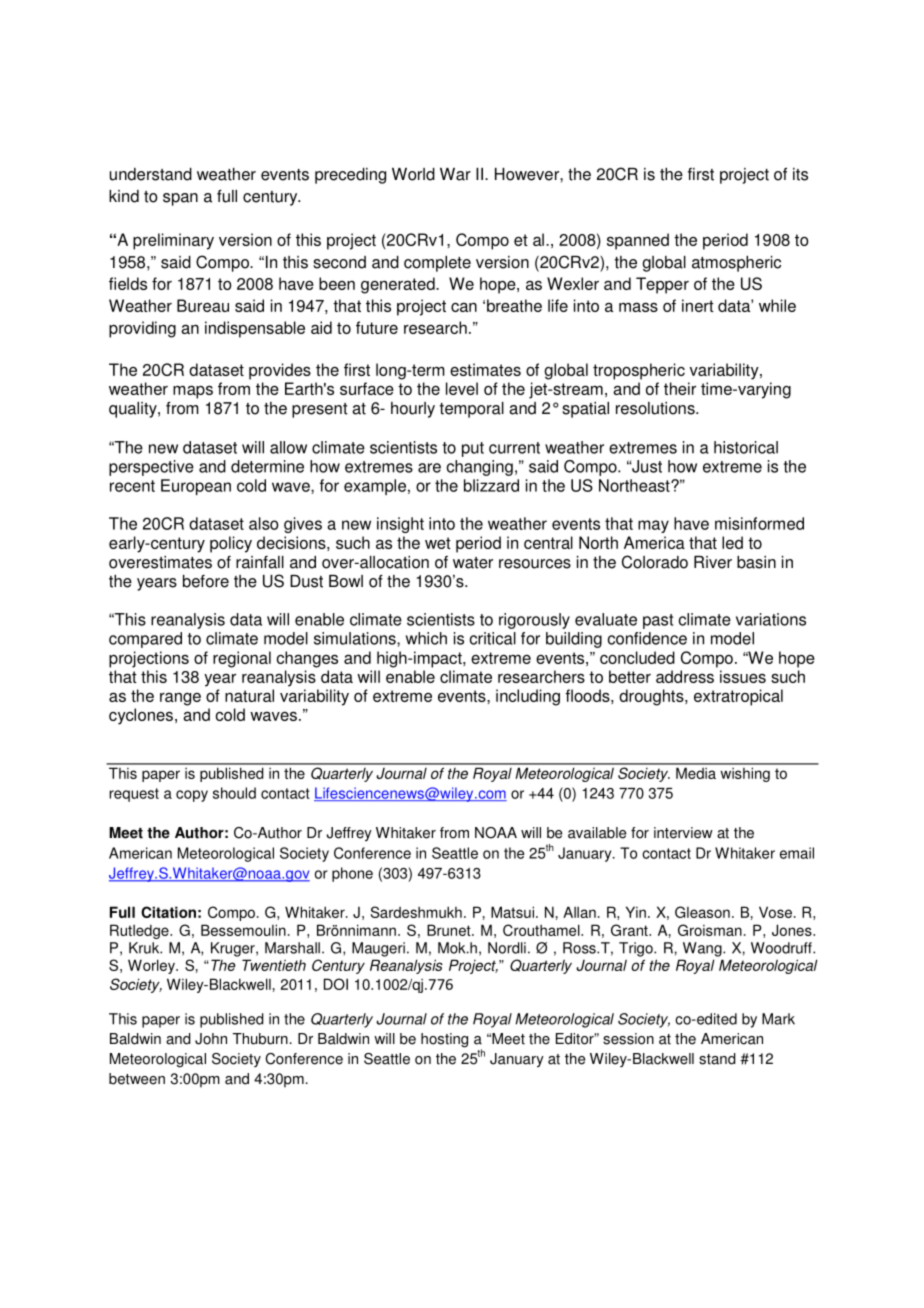  What do you see at coordinates (231, 544) in the screenshot?
I see `policy` at bounding box center [231, 544].
